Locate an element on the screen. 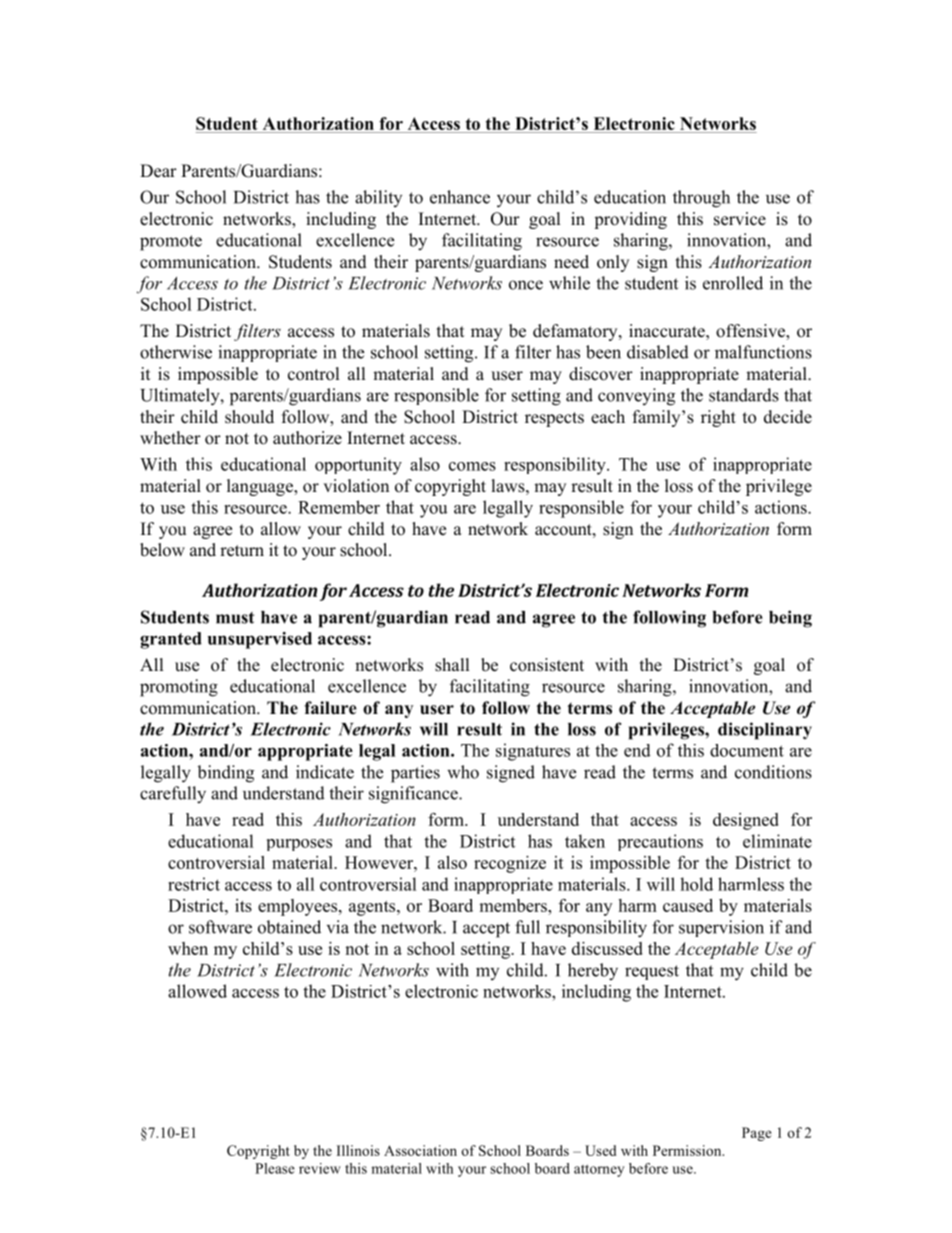  Please is located at coordinates (275, 1168).
